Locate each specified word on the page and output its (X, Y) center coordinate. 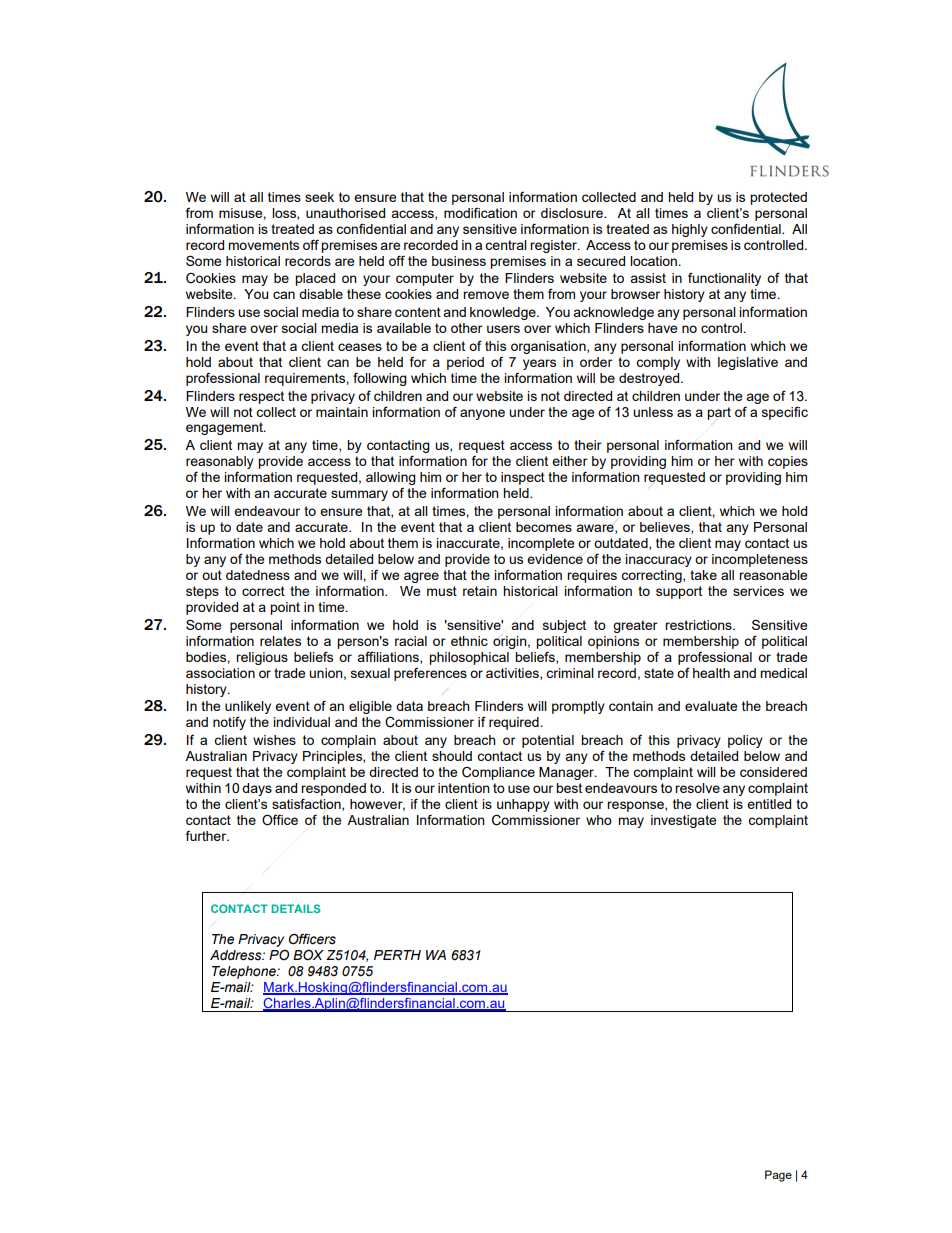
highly (690, 230)
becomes (544, 527)
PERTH (397, 955)
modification (480, 213)
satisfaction (307, 804)
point (285, 608)
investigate (683, 821)
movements (263, 245)
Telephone (245, 972)
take (703, 575)
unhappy (523, 805)
